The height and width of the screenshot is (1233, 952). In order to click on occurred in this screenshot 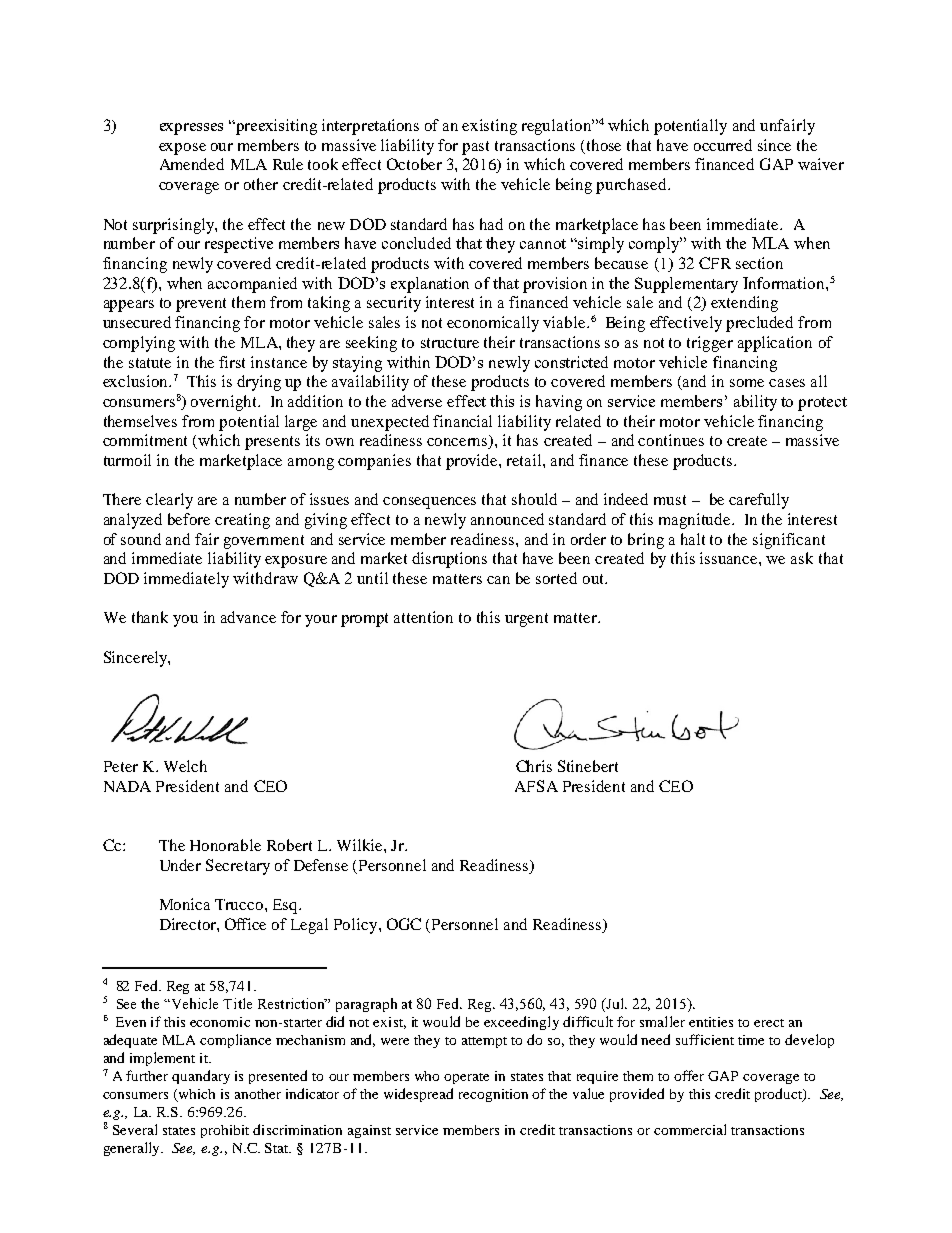, I will do `click(723, 145)`.
